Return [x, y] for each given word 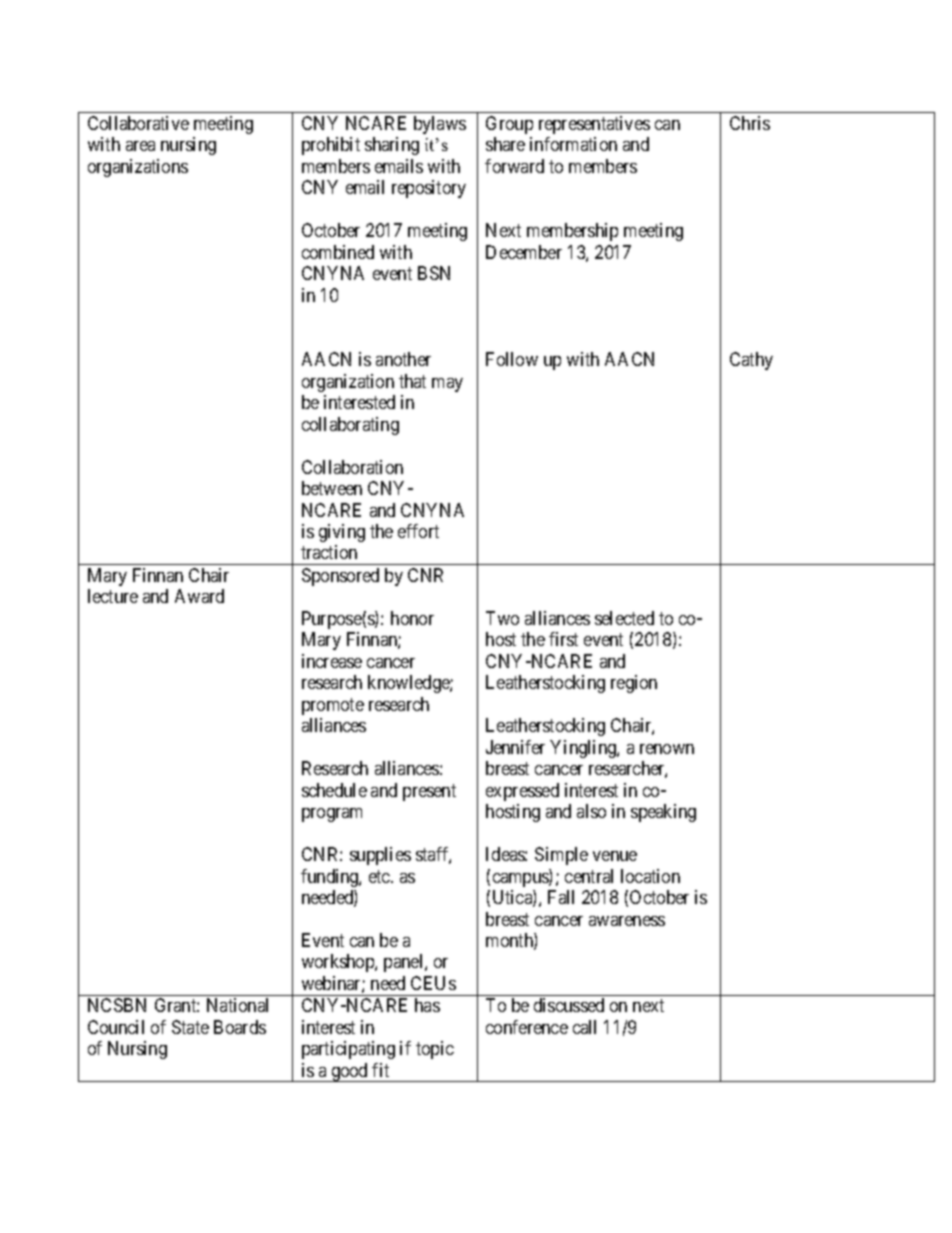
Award [199, 596]
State [190, 1027]
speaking [663, 813]
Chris [750, 123]
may [447, 385]
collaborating [350, 426]
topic [435, 1050]
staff [433, 855]
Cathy [751, 361]
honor [412, 618]
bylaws [440, 125]
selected [624, 618]
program [332, 815]
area [140, 146]
